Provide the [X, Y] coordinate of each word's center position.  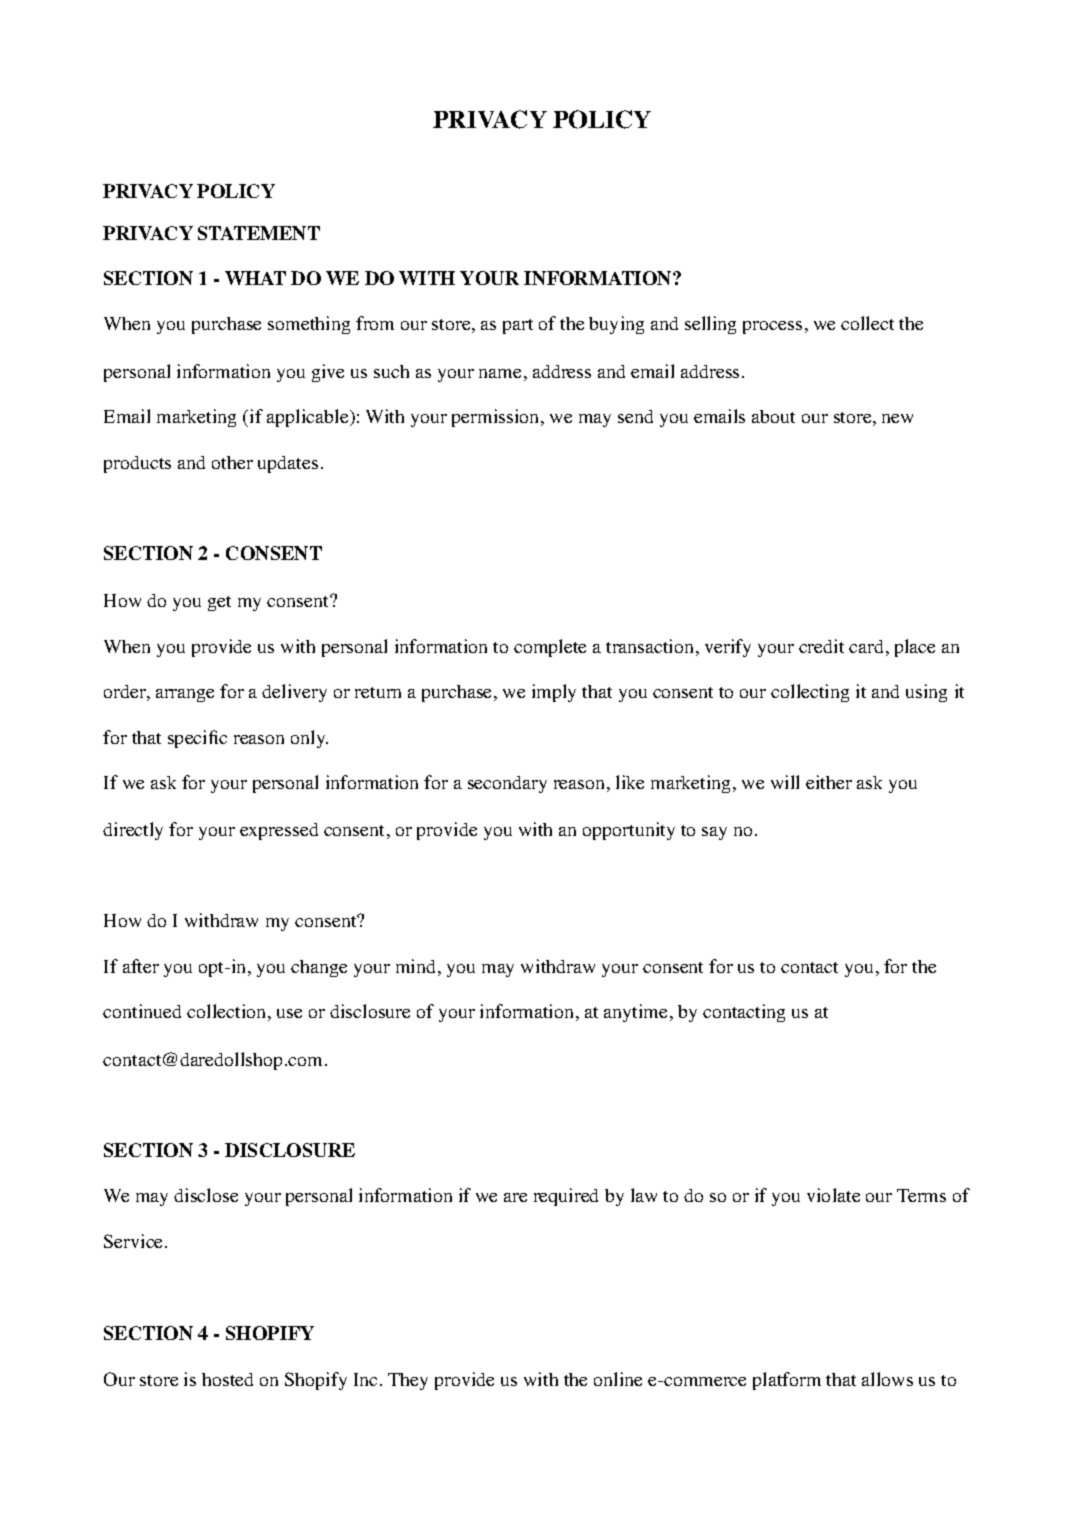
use [289, 1013]
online [618, 1379]
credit [821, 646]
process [772, 327]
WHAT [255, 278]
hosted [227, 1379]
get [219, 603]
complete [550, 648]
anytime [635, 1013]
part [518, 326]
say [714, 833]
